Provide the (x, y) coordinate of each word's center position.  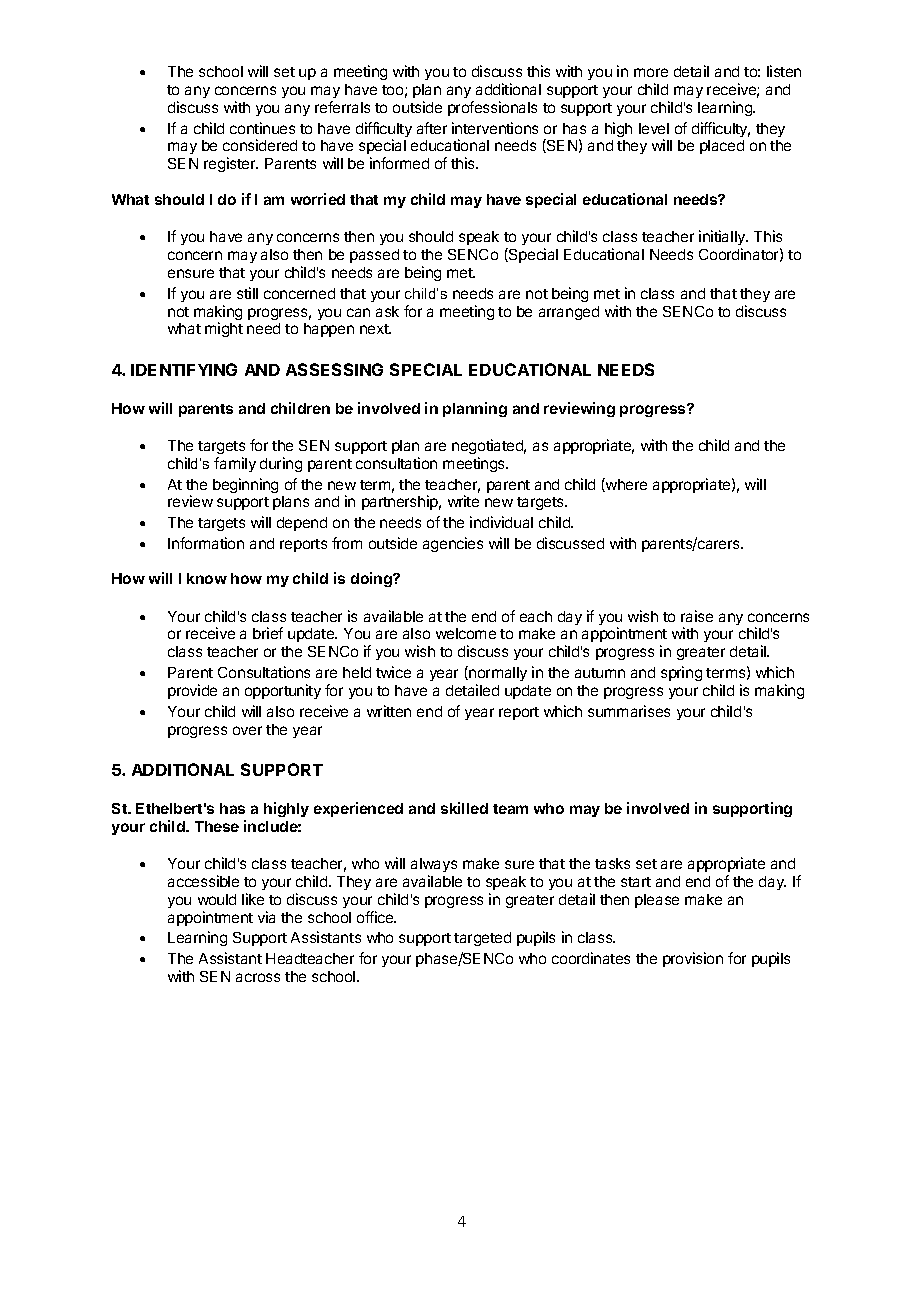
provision (693, 959)
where (625, 485)
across (258, 977)
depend (302, 524)
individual (501, 522)
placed (722, 147)
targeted (482, 939)
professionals (492, 108)
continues (262, 128)
